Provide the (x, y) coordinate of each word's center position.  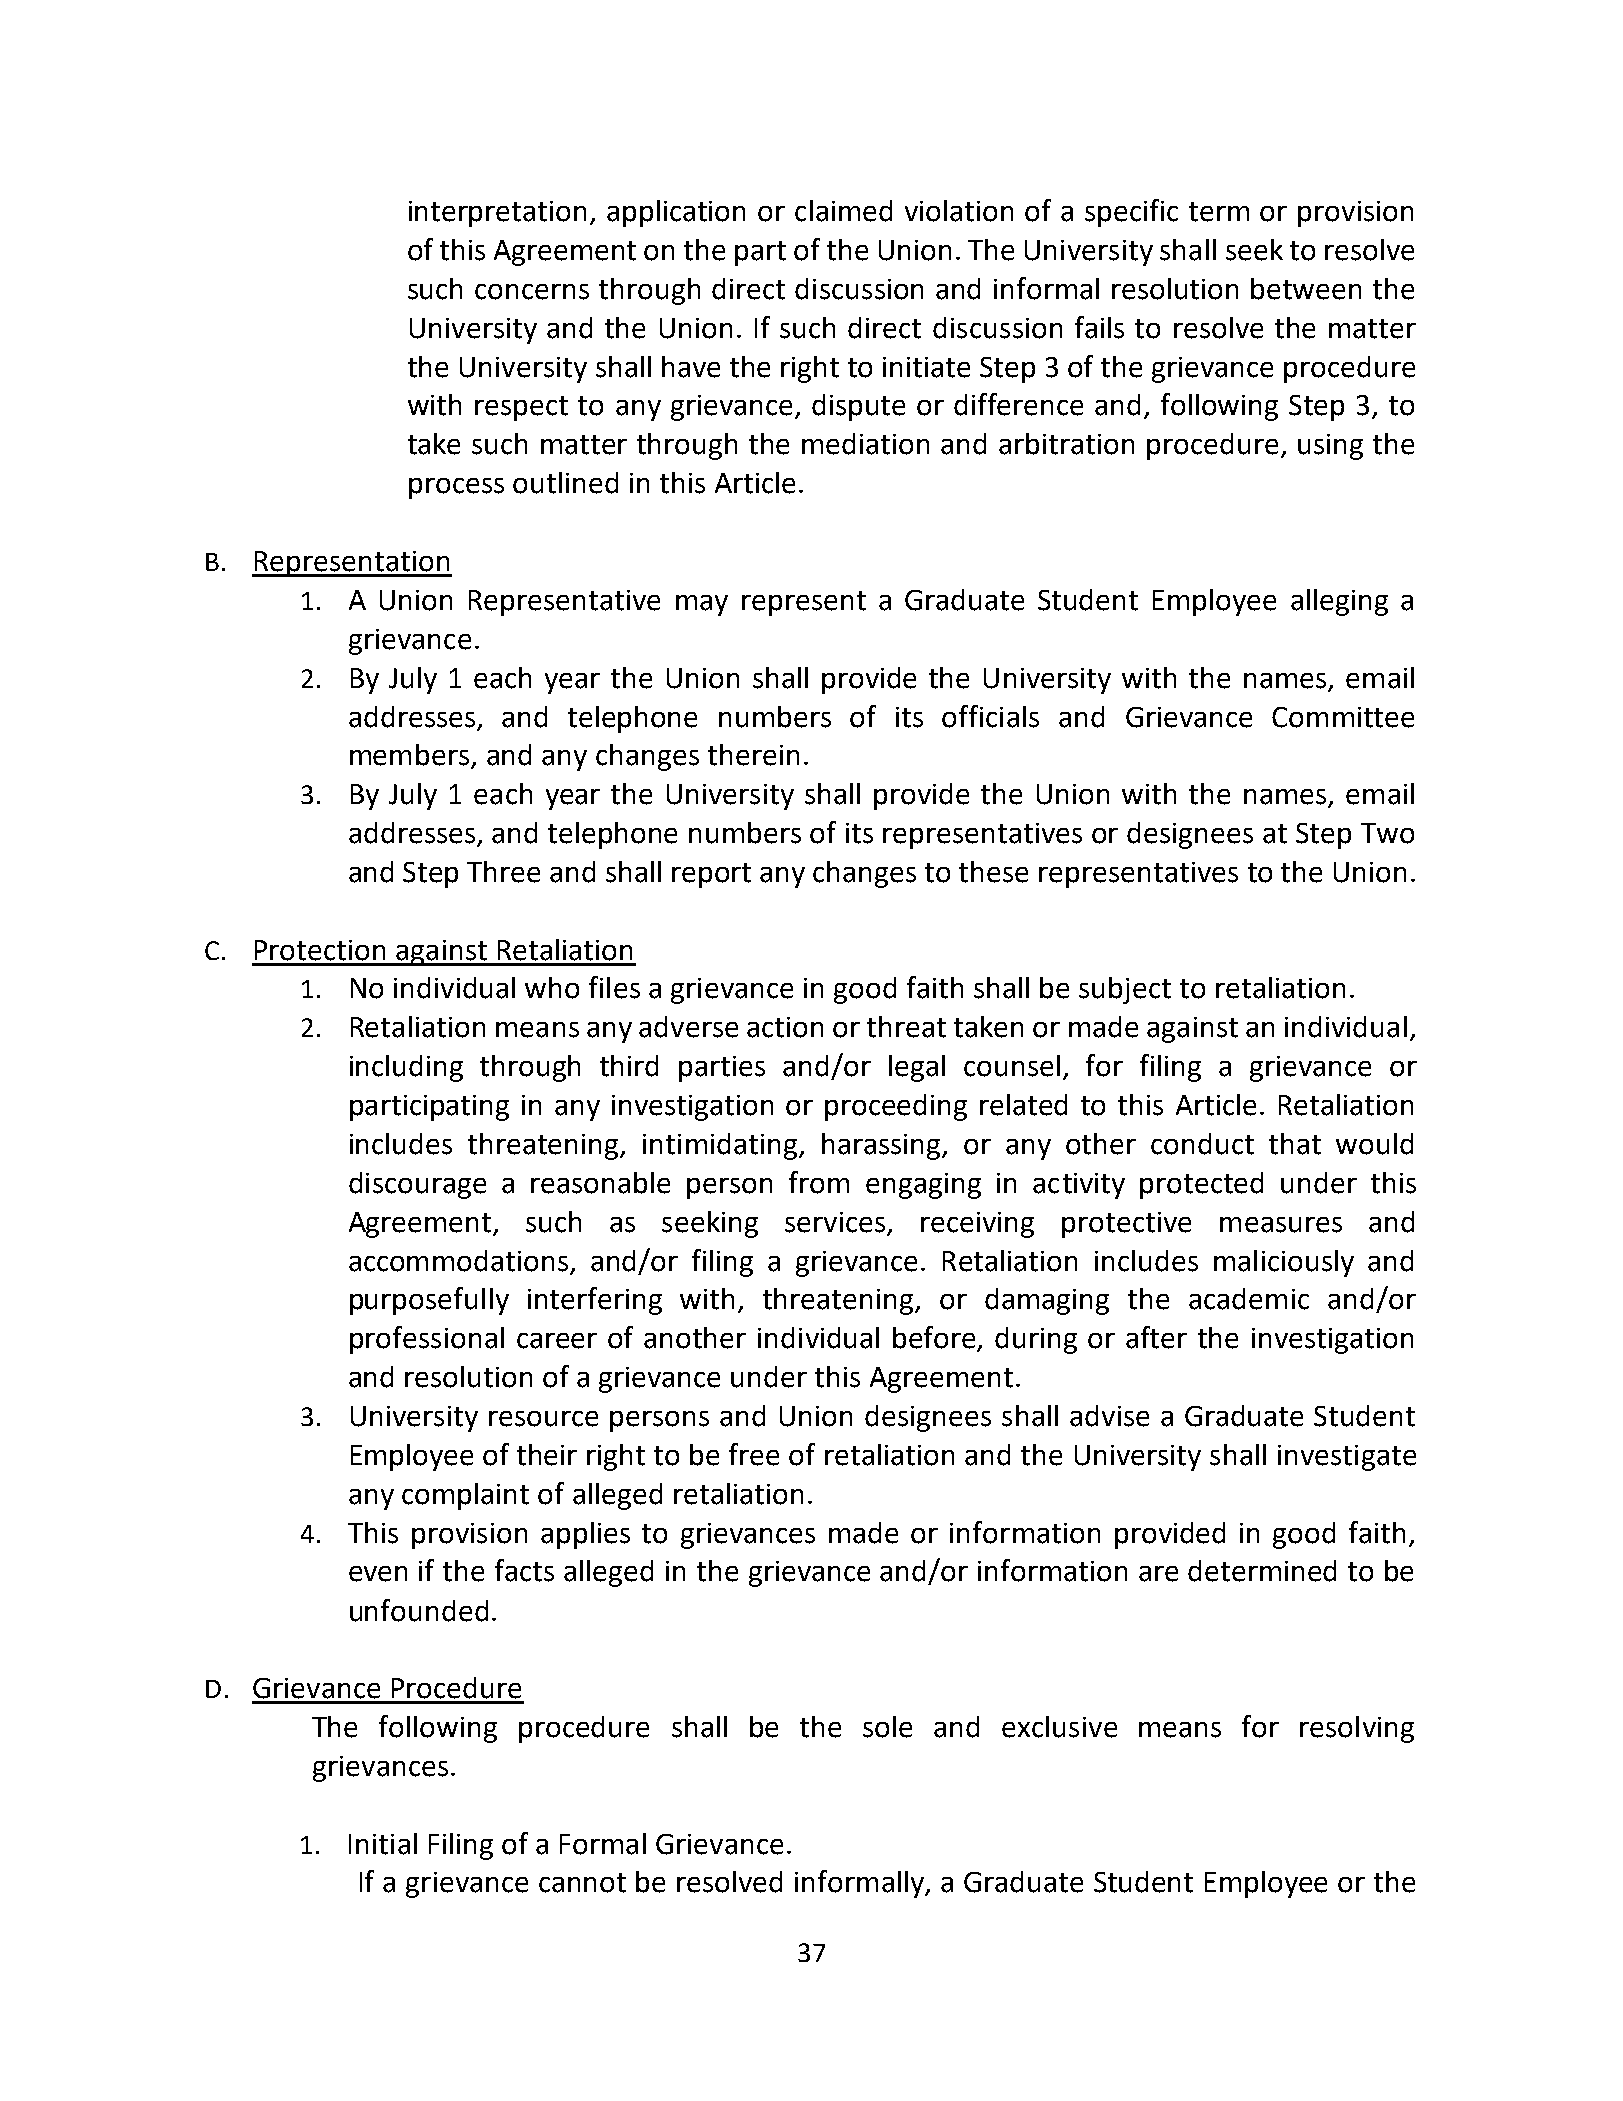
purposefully (429, 1301)
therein (753, 755)
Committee (1343, 717)
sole (887, 1727)
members (411, 756)
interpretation (497, 214)
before (935, 1338)
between (1306, 289)
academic (1249, 1299)
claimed (843, 211)
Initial (383, 1844)
